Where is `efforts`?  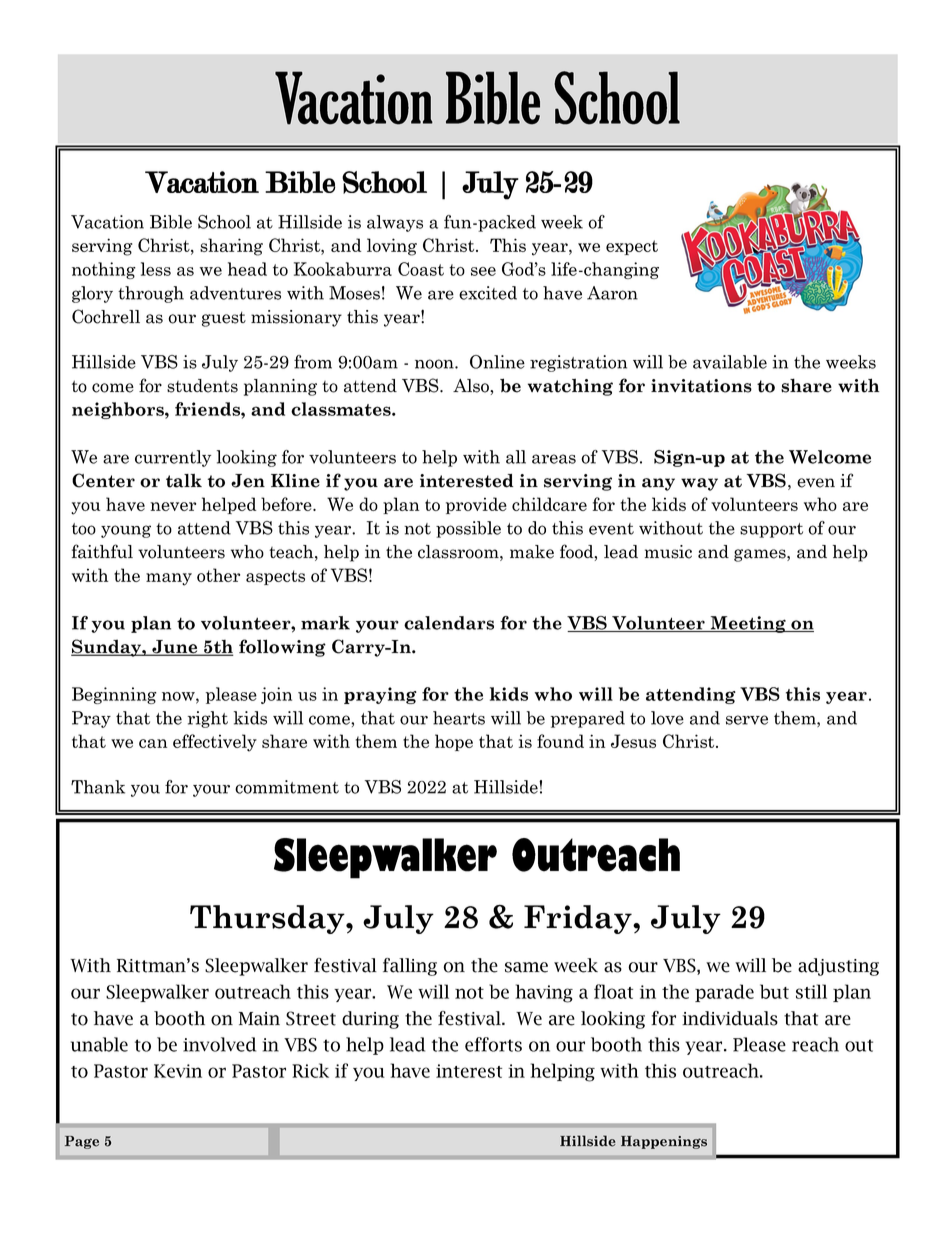 efforts is located at coordinates (493, 1044).
